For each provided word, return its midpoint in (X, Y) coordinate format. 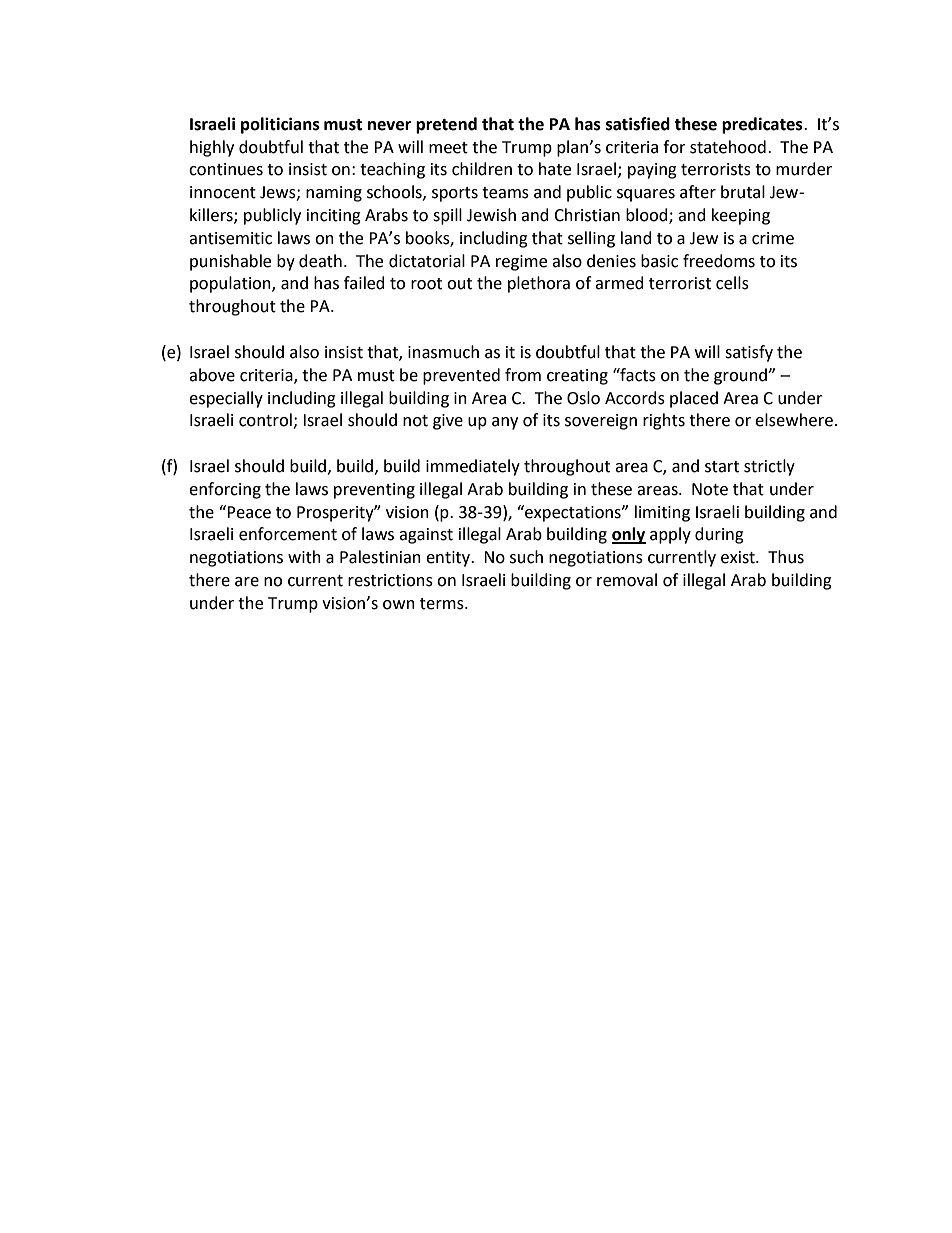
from (523, 375)
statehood (728, 147)
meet (448, 148)
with (304, 557)
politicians (280, 125)
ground (741, 376)
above (212, 375)
